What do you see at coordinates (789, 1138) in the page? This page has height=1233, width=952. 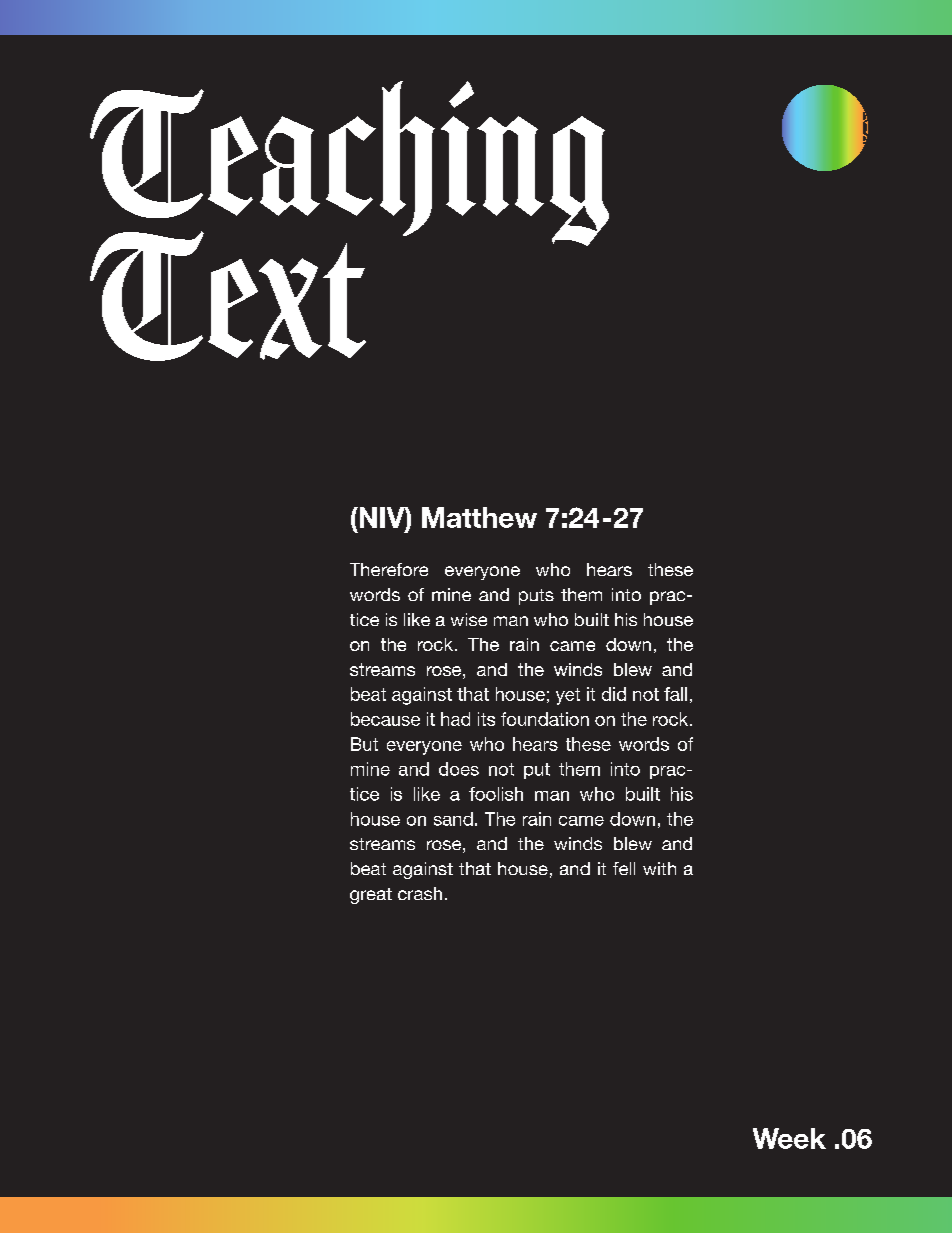 I see `Week` at bounding box center [789, 1138].
